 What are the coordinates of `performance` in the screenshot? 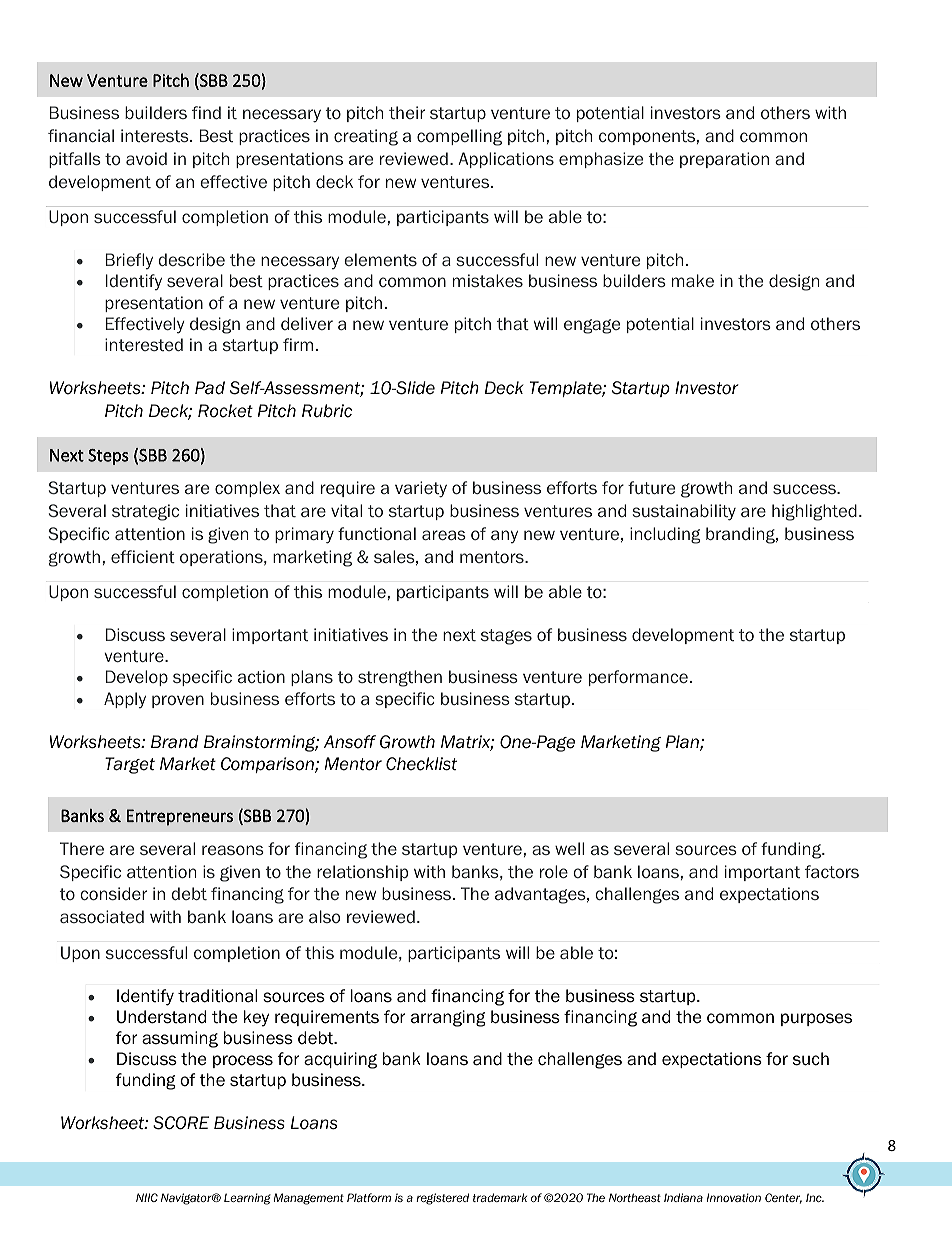 It's located at (638, 678).
